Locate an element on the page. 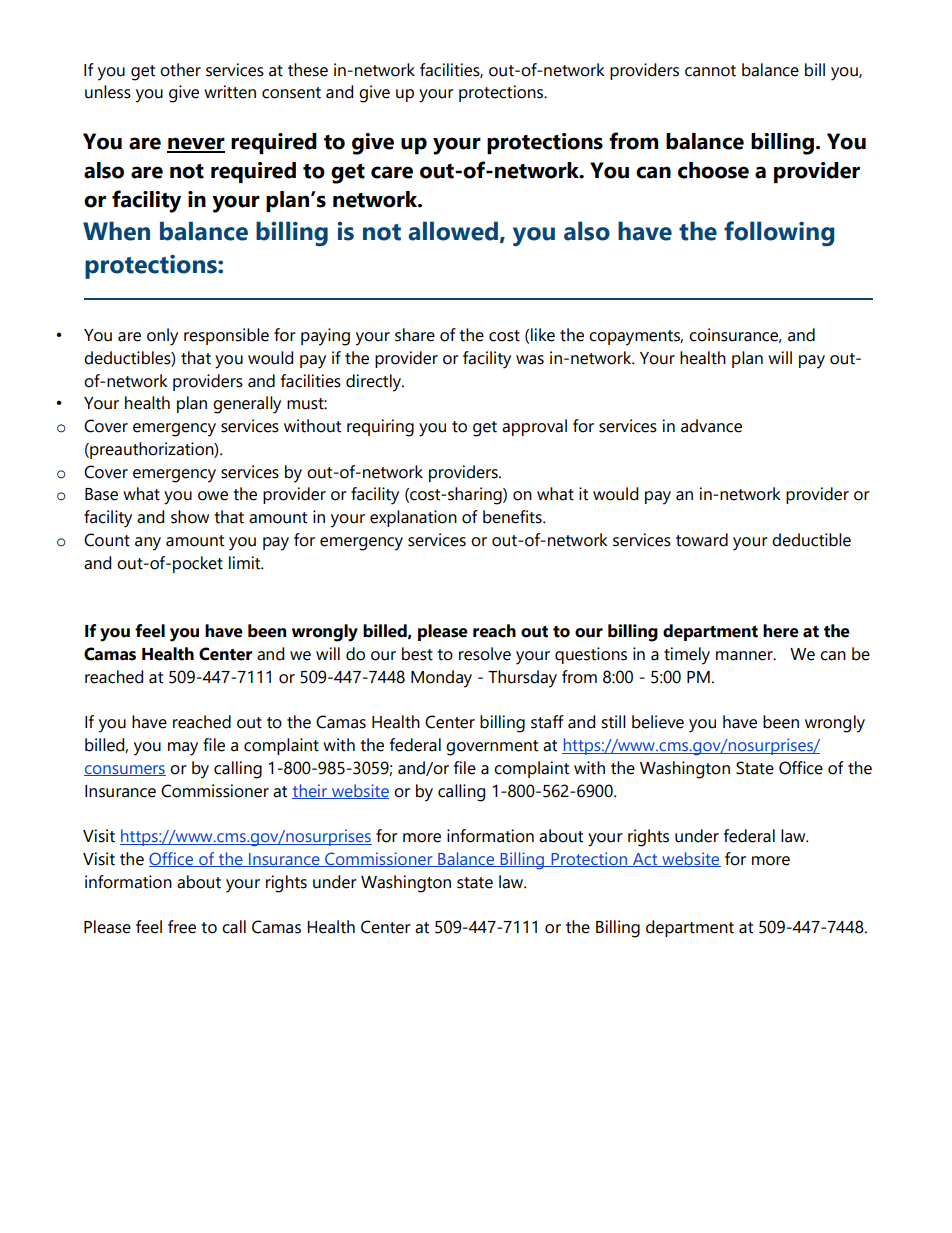 This image has height=1233, width=952. best is located at coordinates (417, 654).
